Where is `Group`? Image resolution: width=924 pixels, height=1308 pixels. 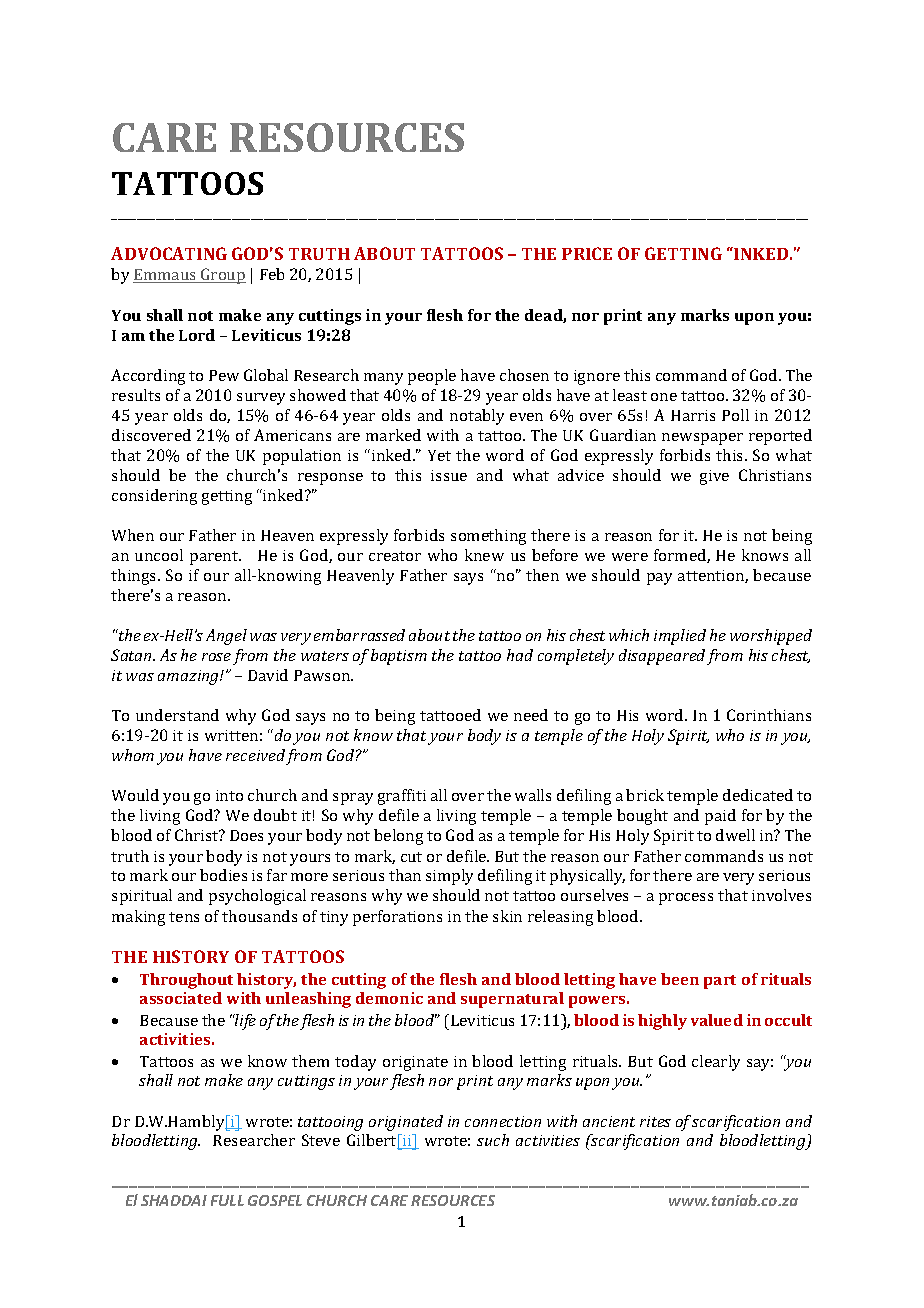
Group is located at coordinates (222, 276).
